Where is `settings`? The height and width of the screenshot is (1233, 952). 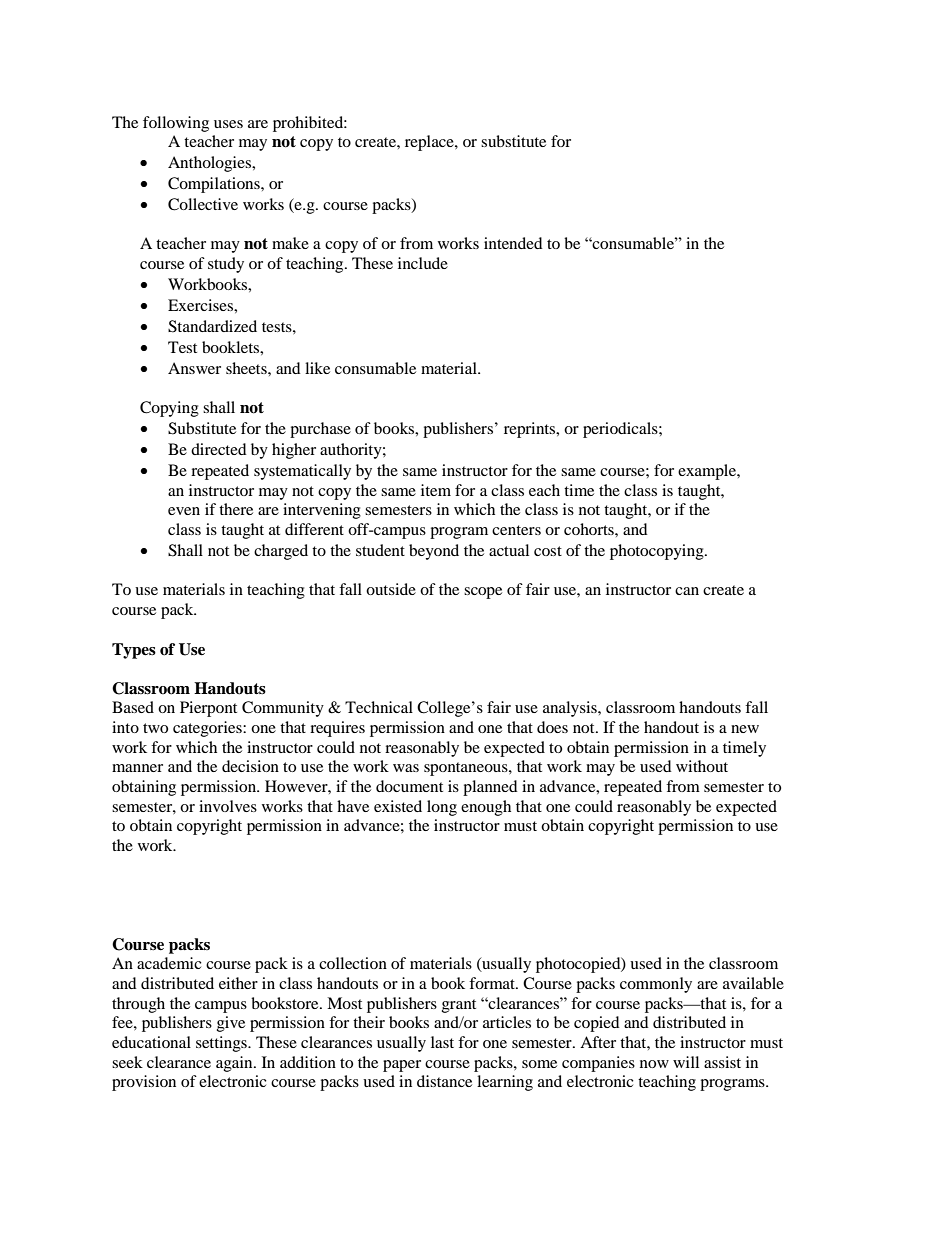 settings is located at coordinates (222, 1044).
